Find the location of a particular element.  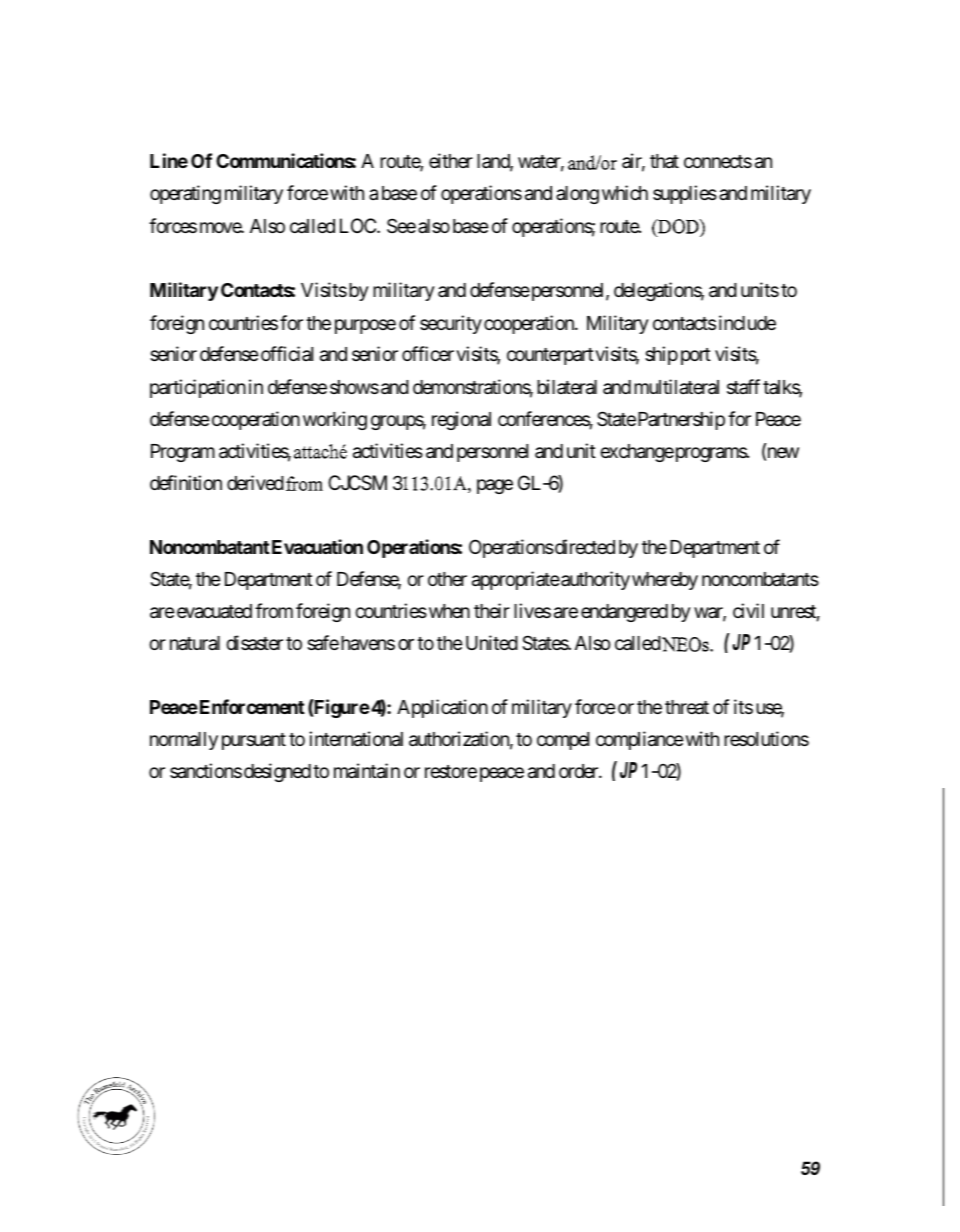

pursuant is located at coordinates (254, 741).
